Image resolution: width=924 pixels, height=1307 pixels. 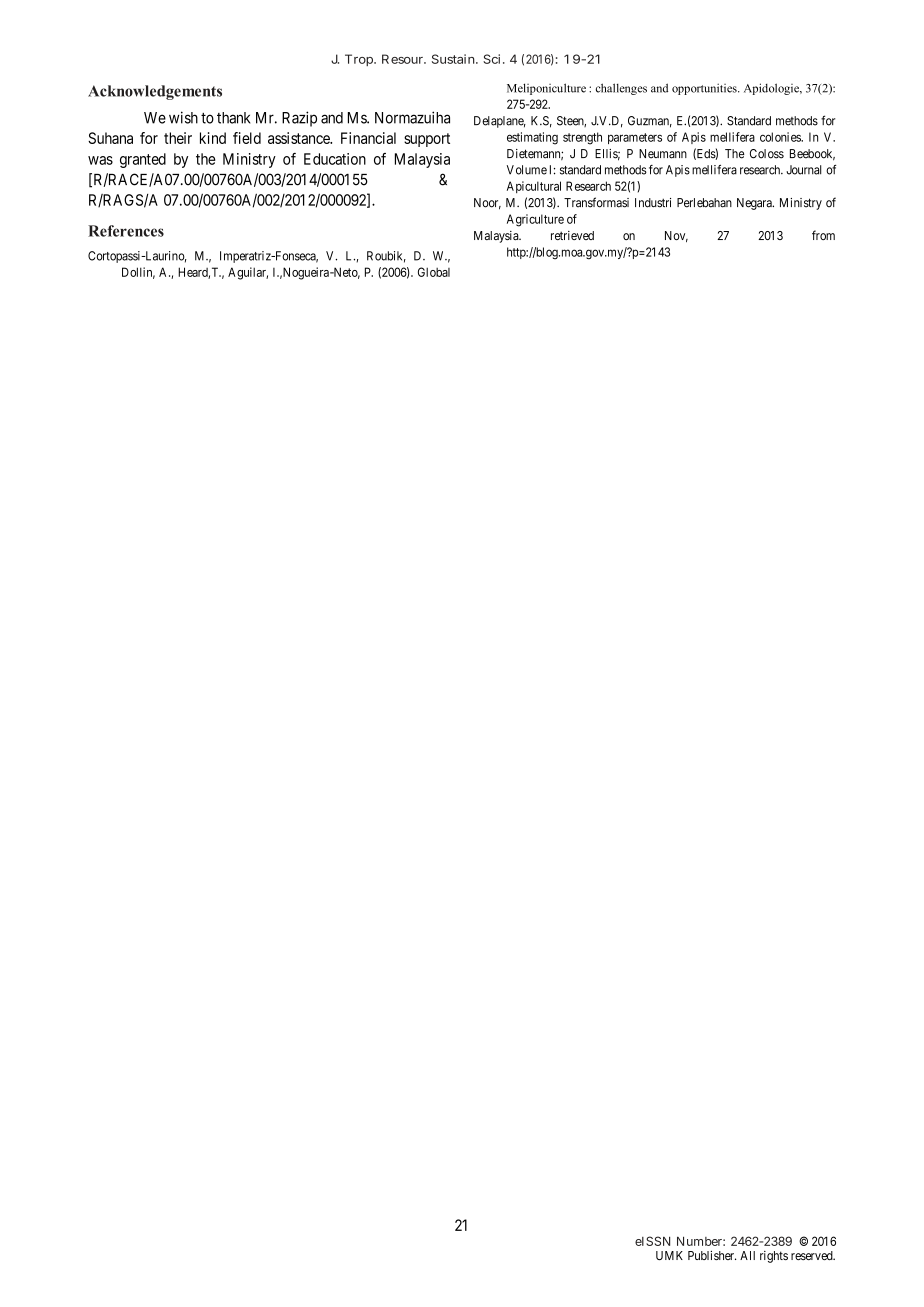 I want to click on from, so click(x=823, y=235).
